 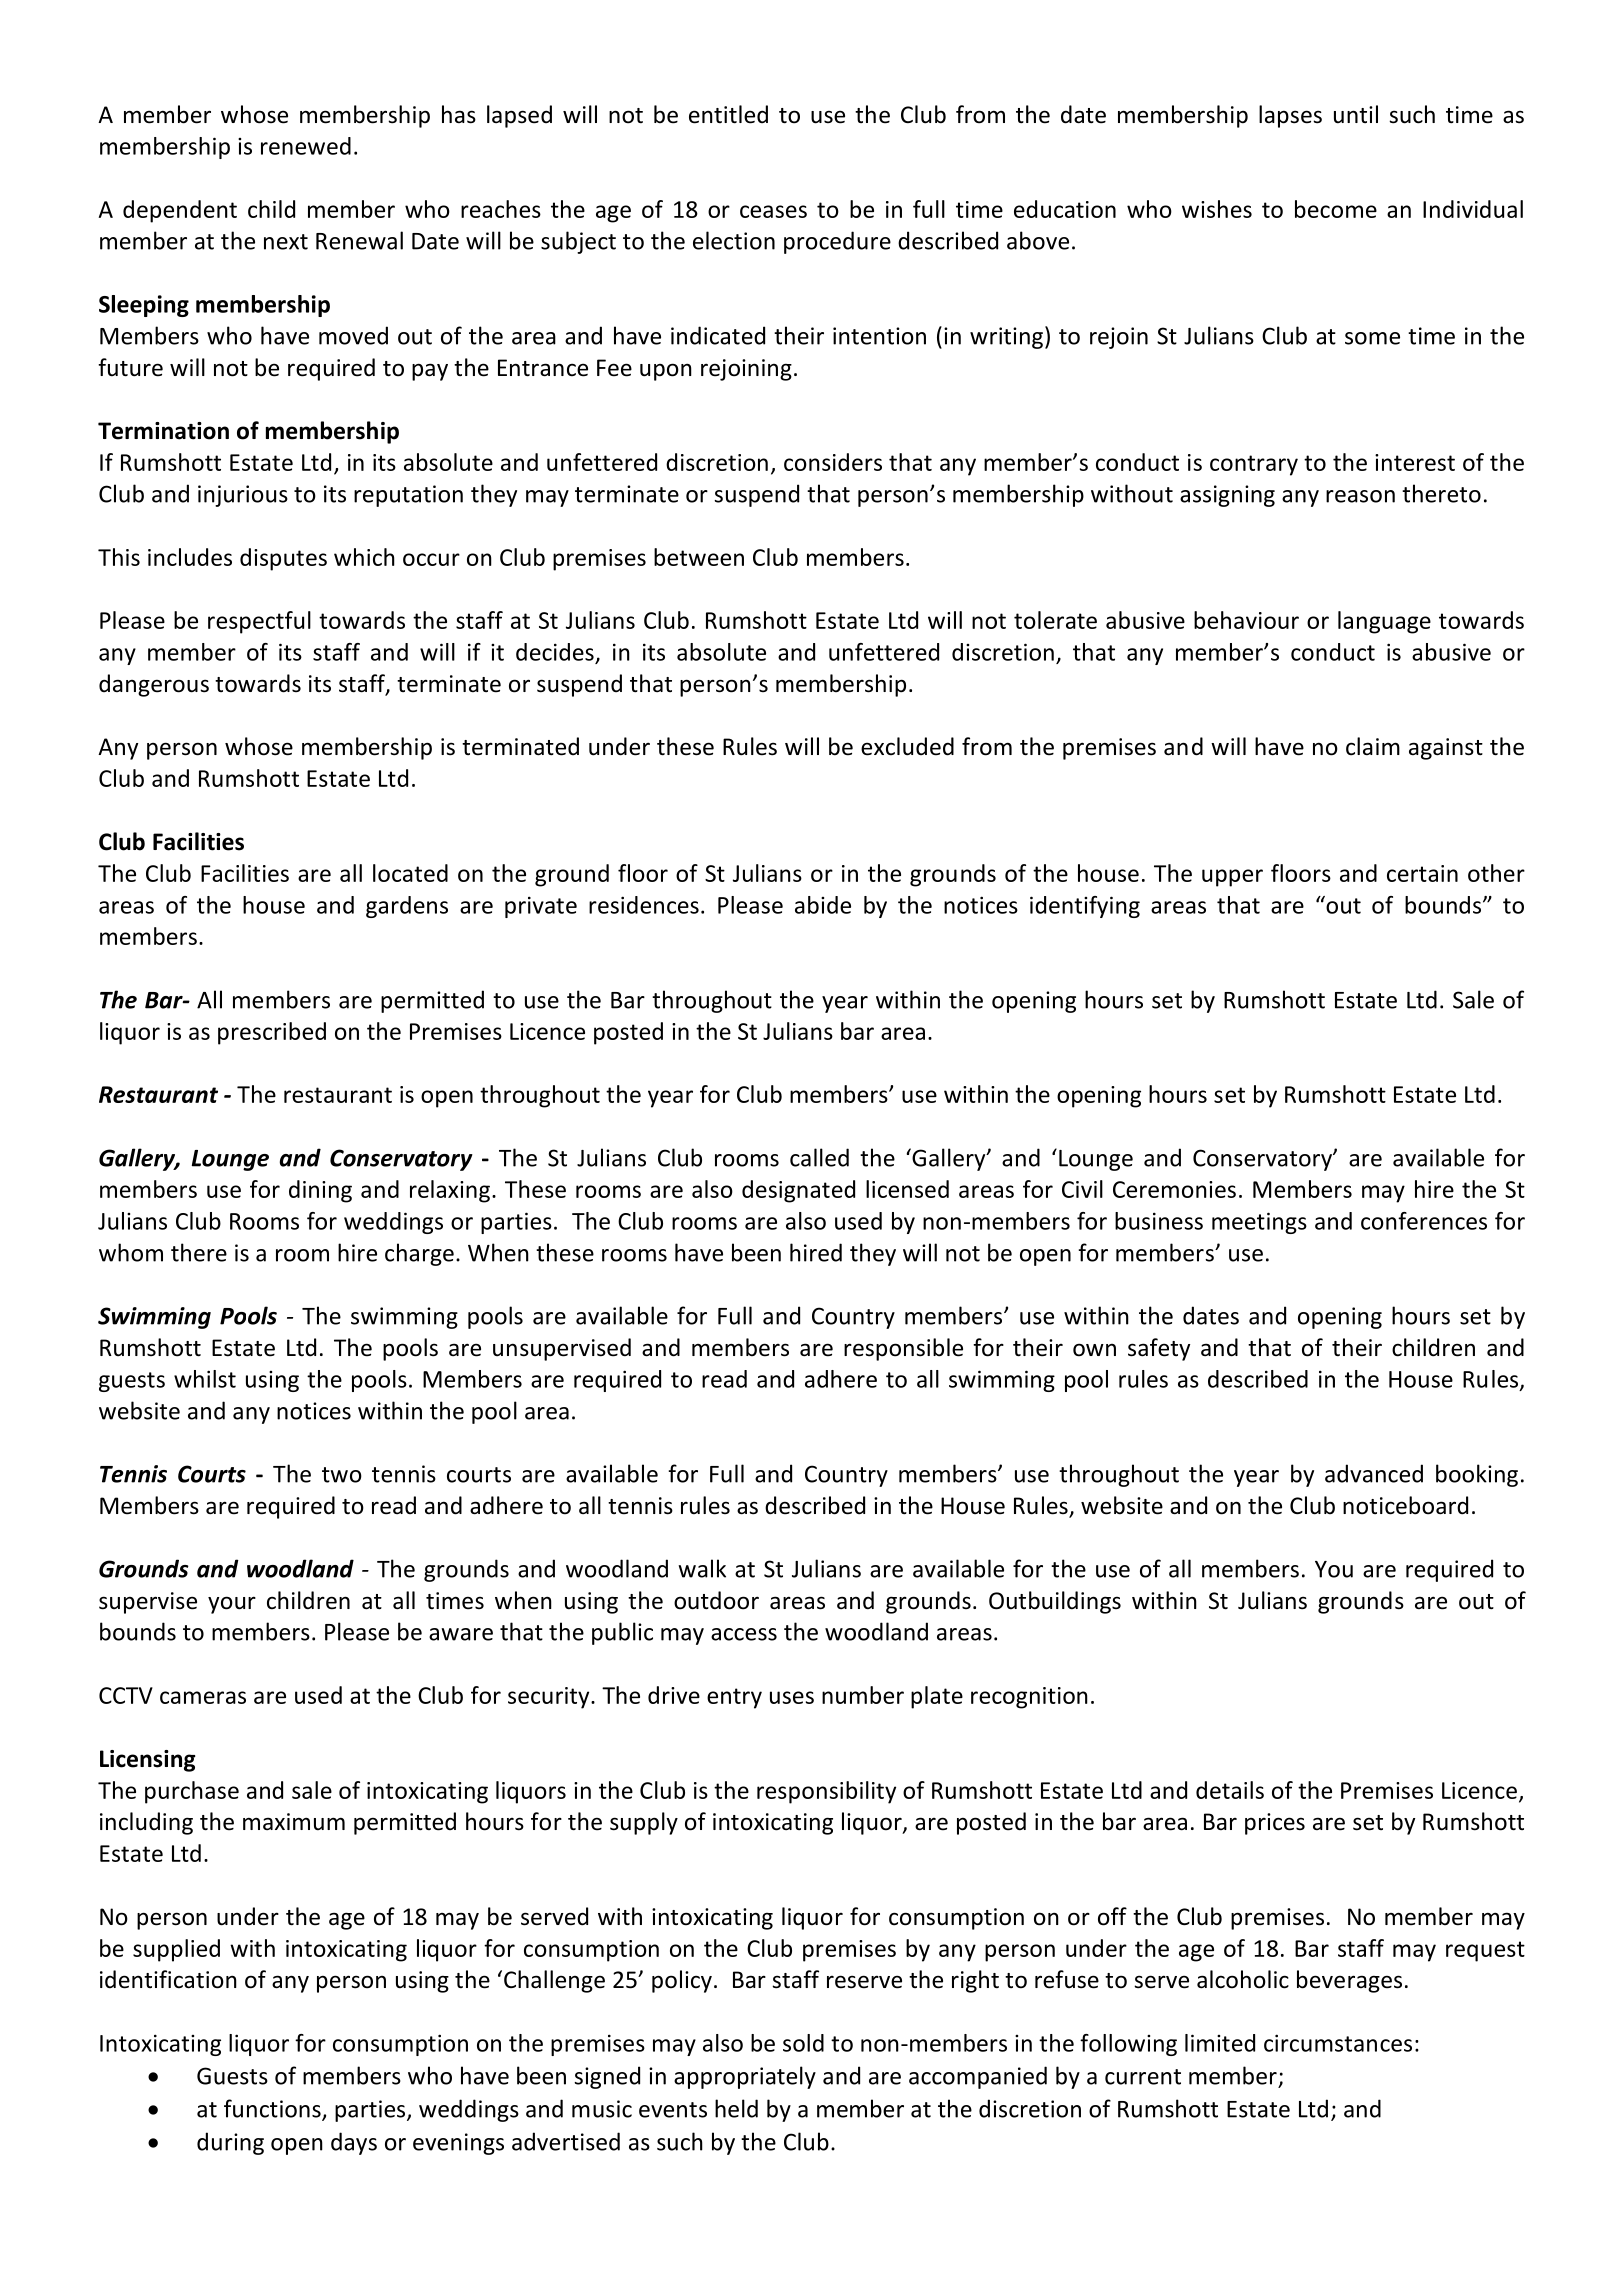 What do you see at coordinates (744, 1634) in the screenshot?
I see `access` at bounding box center [744, 1634].
